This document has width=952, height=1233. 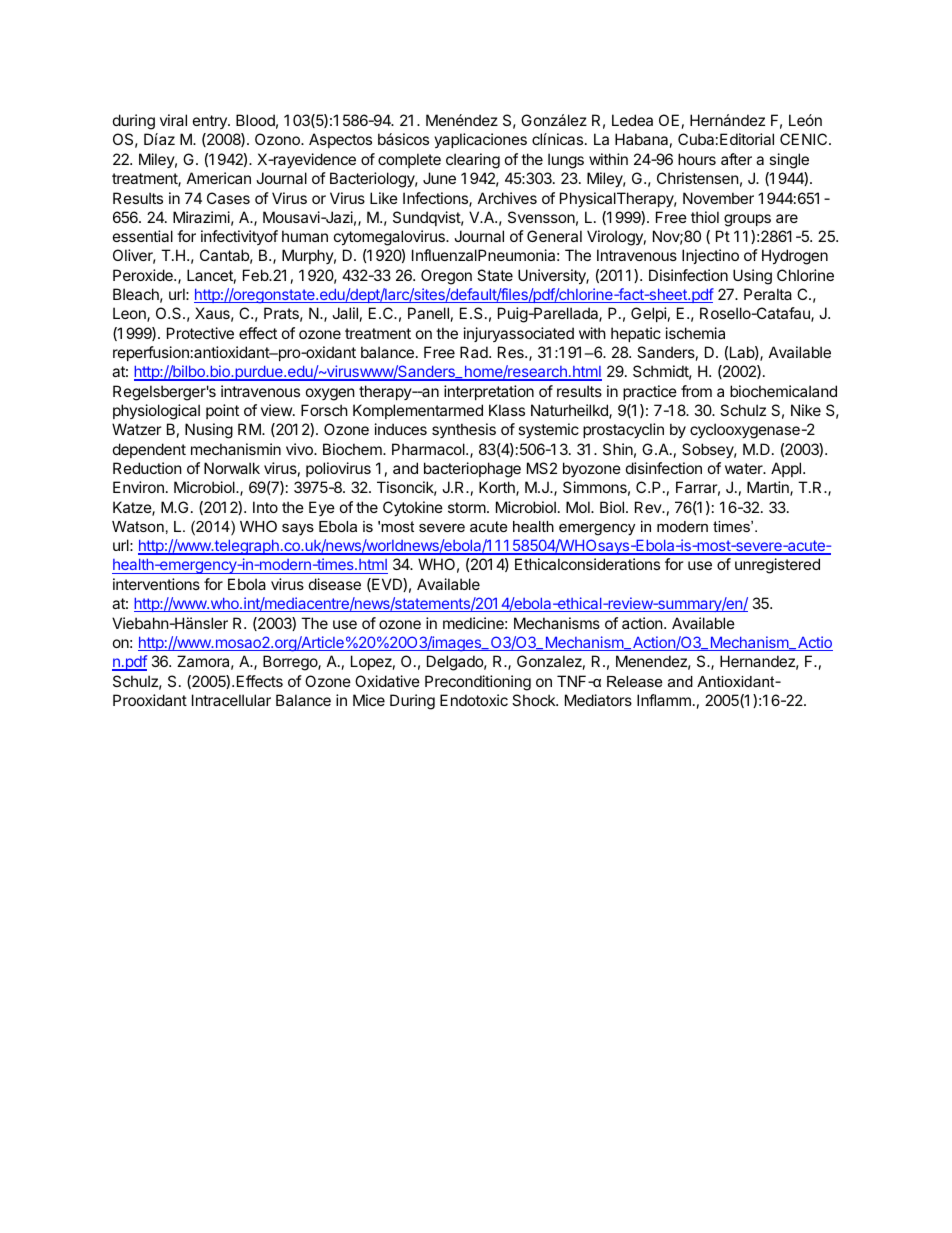 I want to click on General, so click(x=554, y=236).
